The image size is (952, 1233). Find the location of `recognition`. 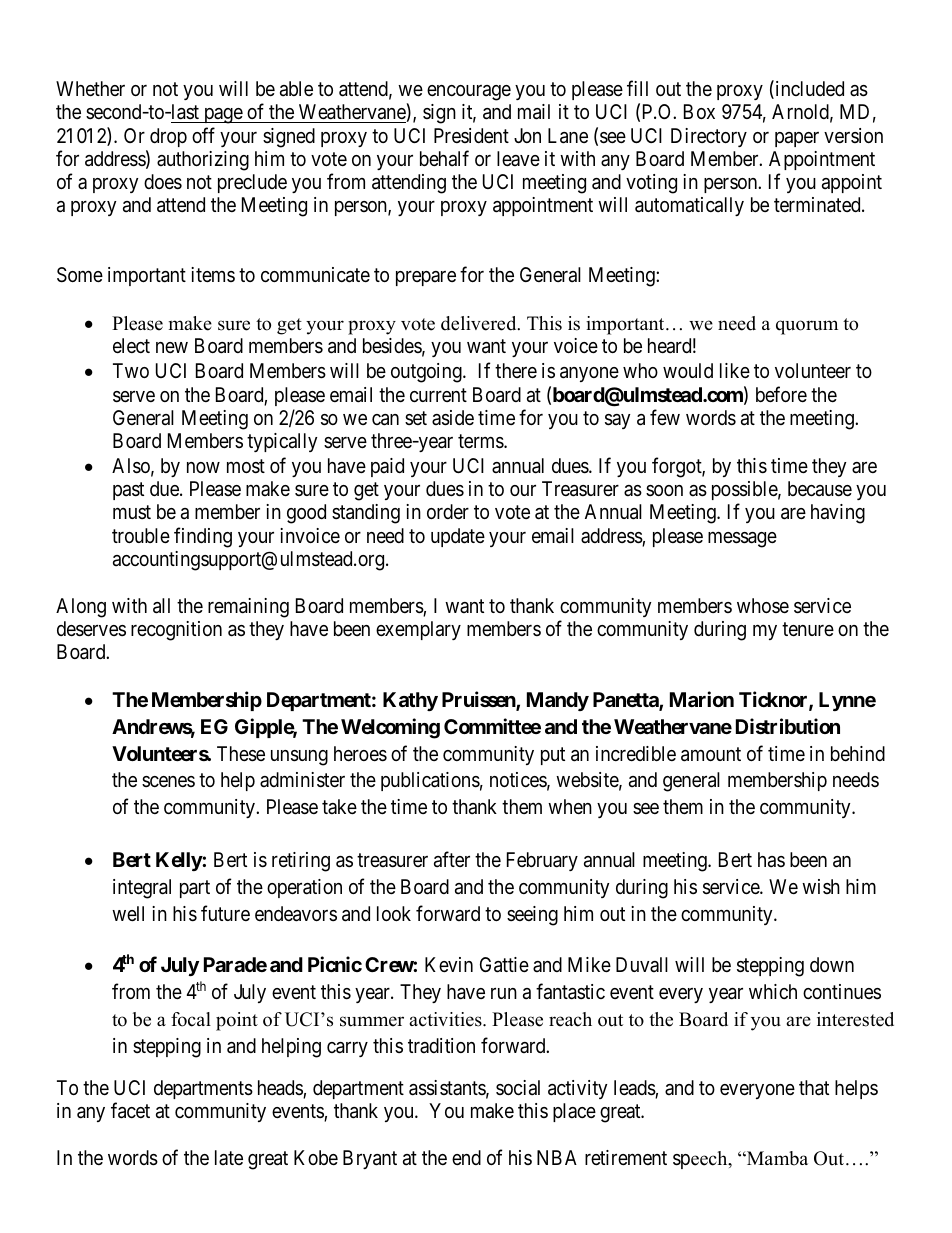

recognition is located at coordinates (176, 631).
